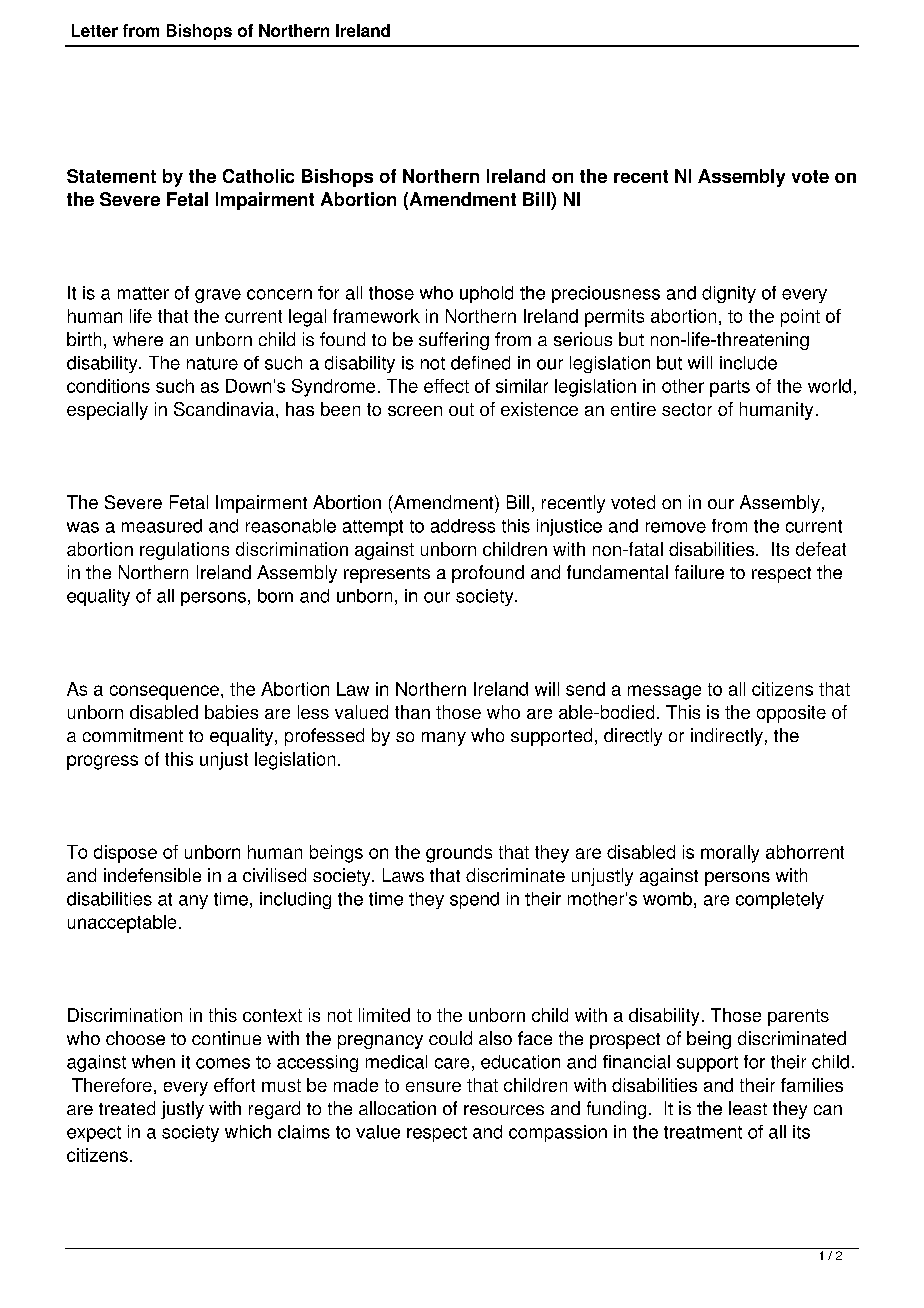  What do you see at coordinates (433, 1087) in the page?
I see `ensure` at bounding box center [433, 1087].
